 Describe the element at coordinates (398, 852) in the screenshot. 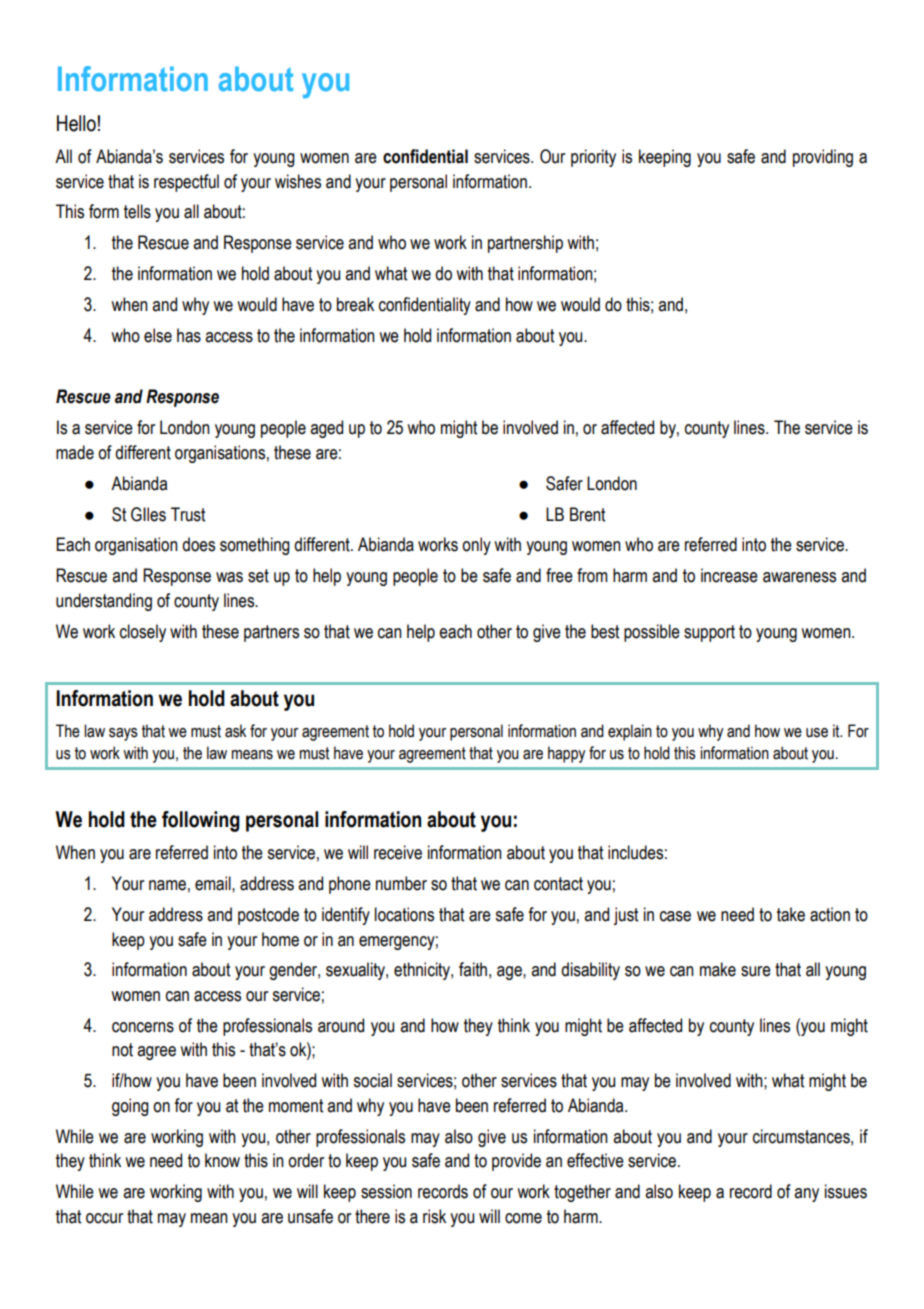

I see `receive` at that location.
